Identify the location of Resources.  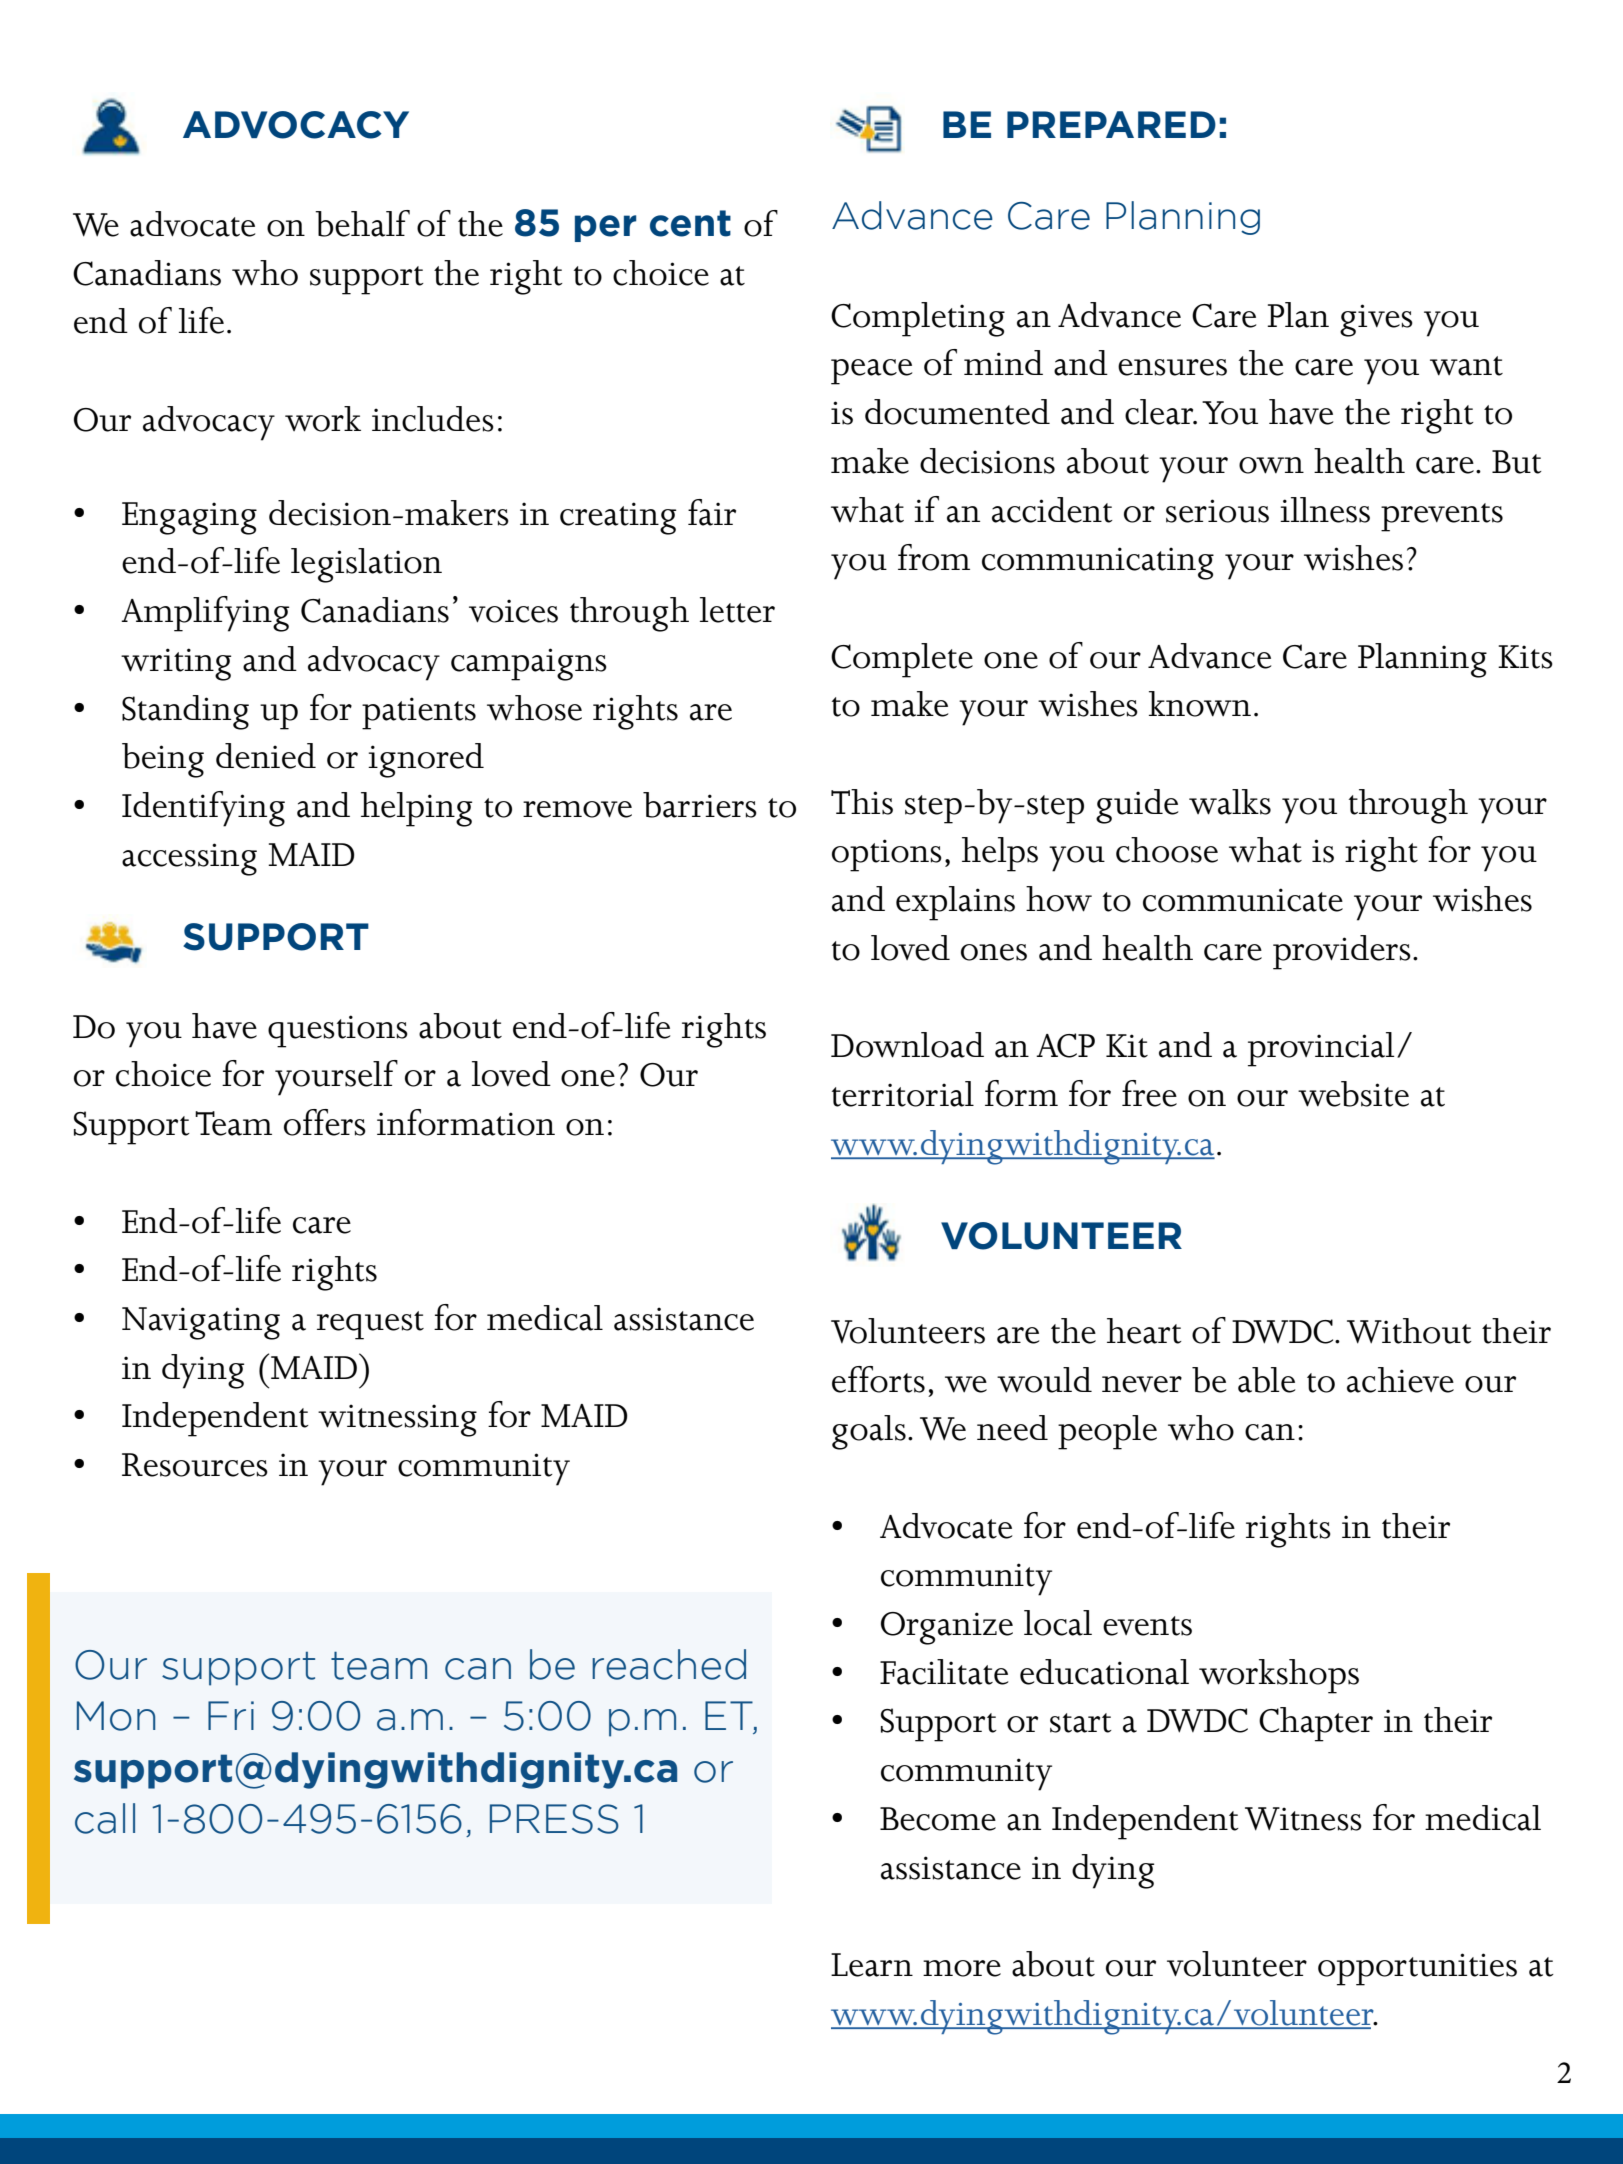
(195, 1465).
